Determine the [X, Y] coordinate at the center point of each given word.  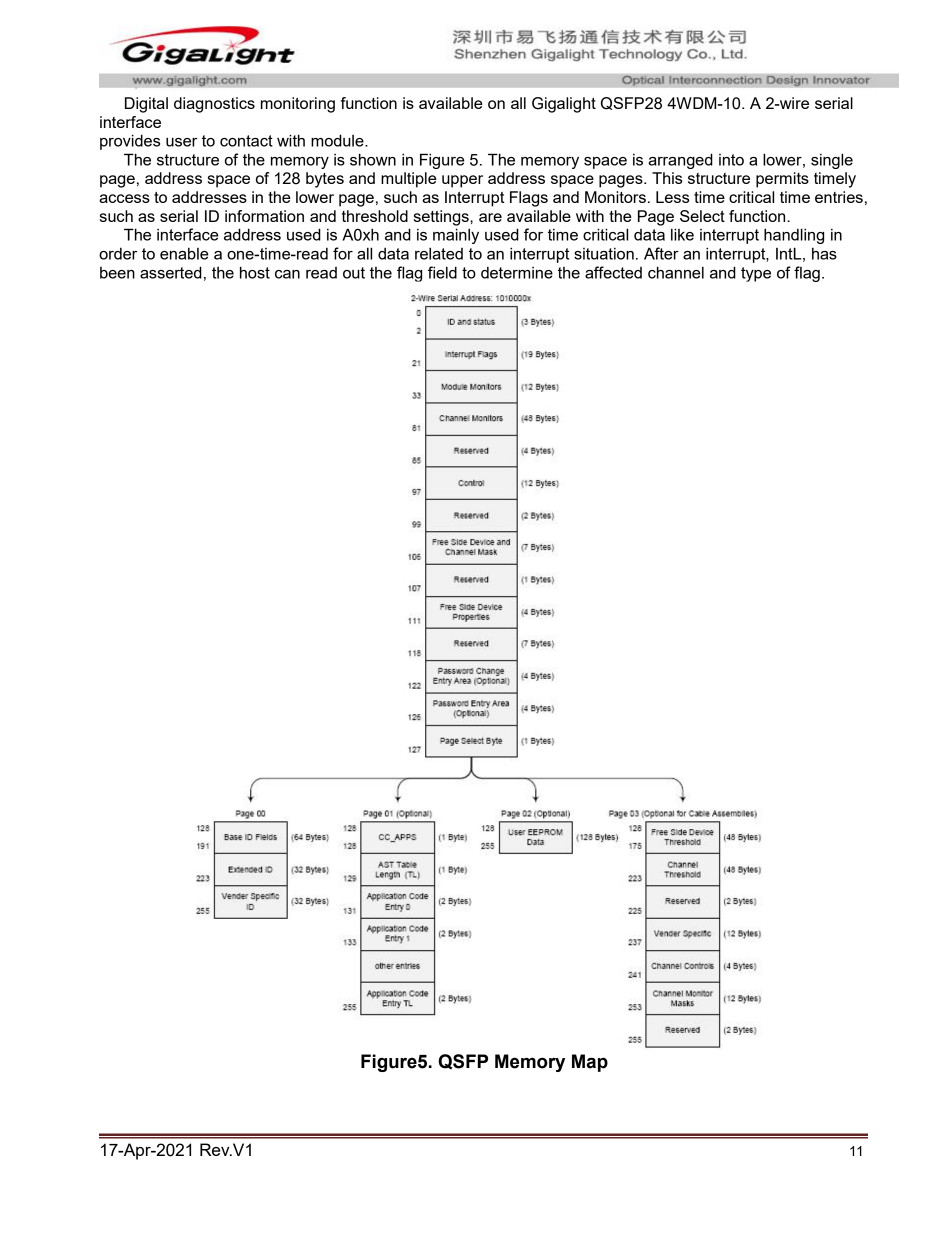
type [756, 274]
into [731, 160]
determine [517, 273]
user [181, 142]
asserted [171, 272]
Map [590, 1063]
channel [676, 272]
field [442, 272]
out [354, 273]
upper [462, 181]
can [287, 274]
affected [613, 272]
